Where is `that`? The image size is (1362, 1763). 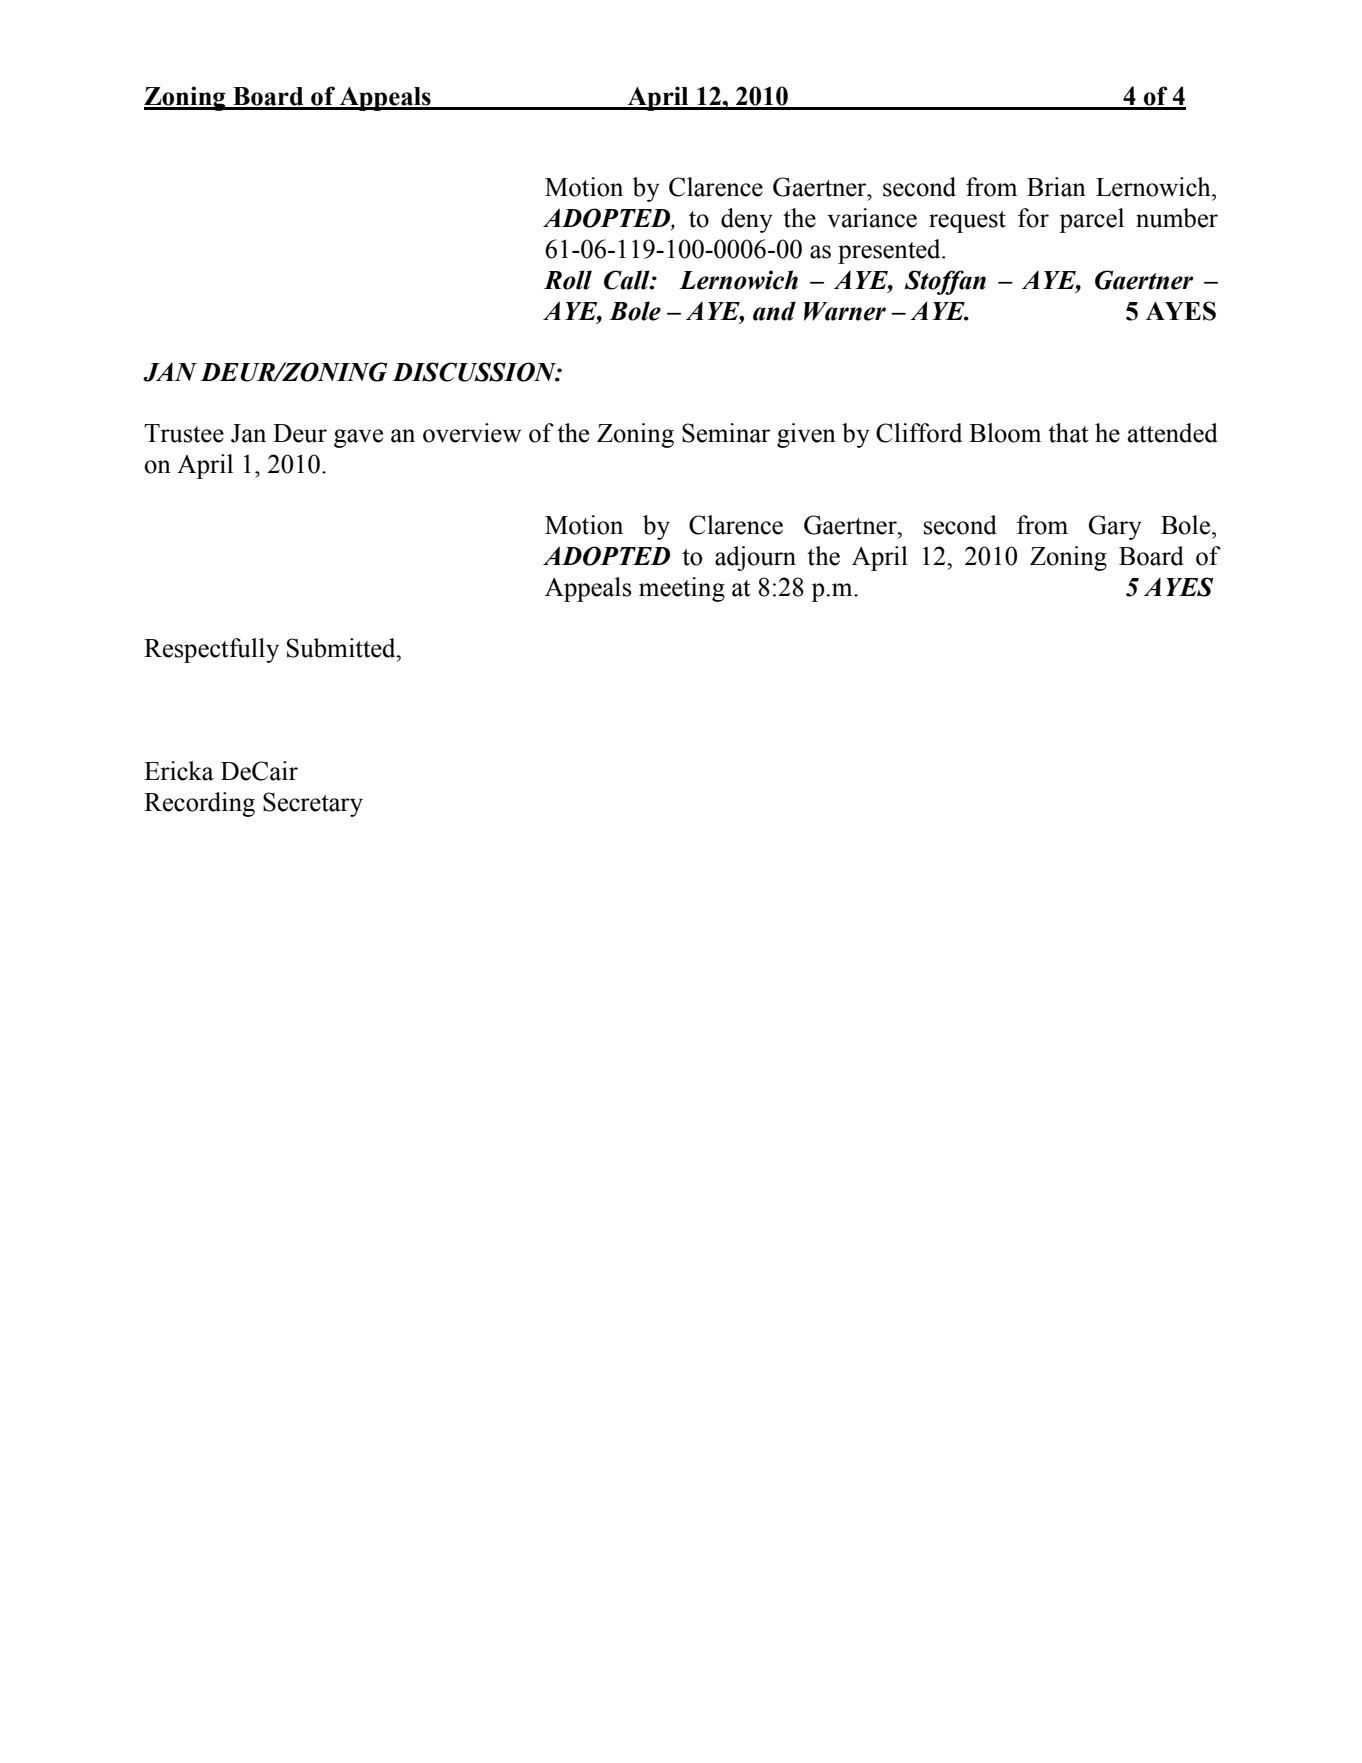
that is located at coordinates (1068, 433).
